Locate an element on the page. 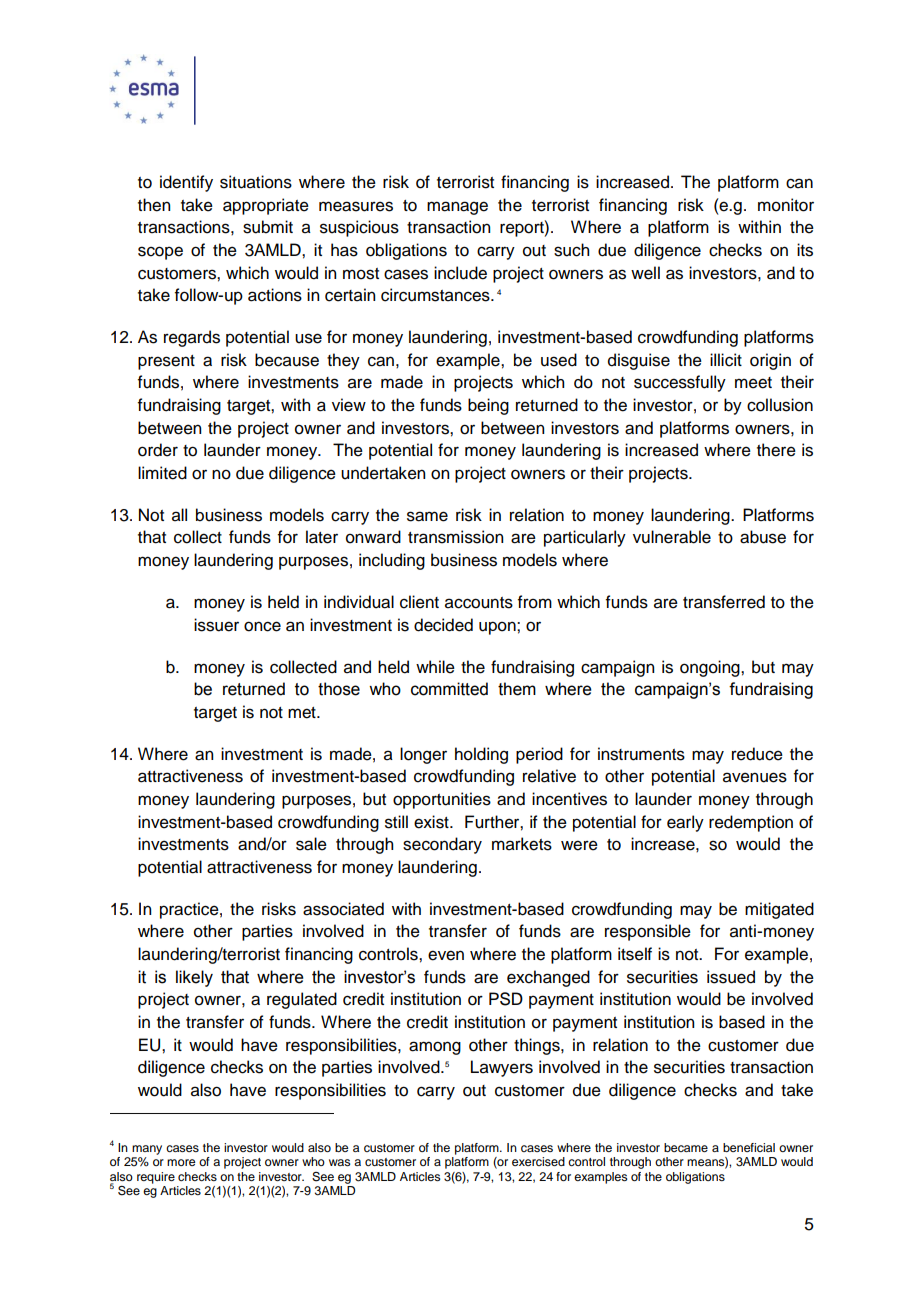 The image size is (924, 1308). exercised is located at coordinates (538, 1161).
